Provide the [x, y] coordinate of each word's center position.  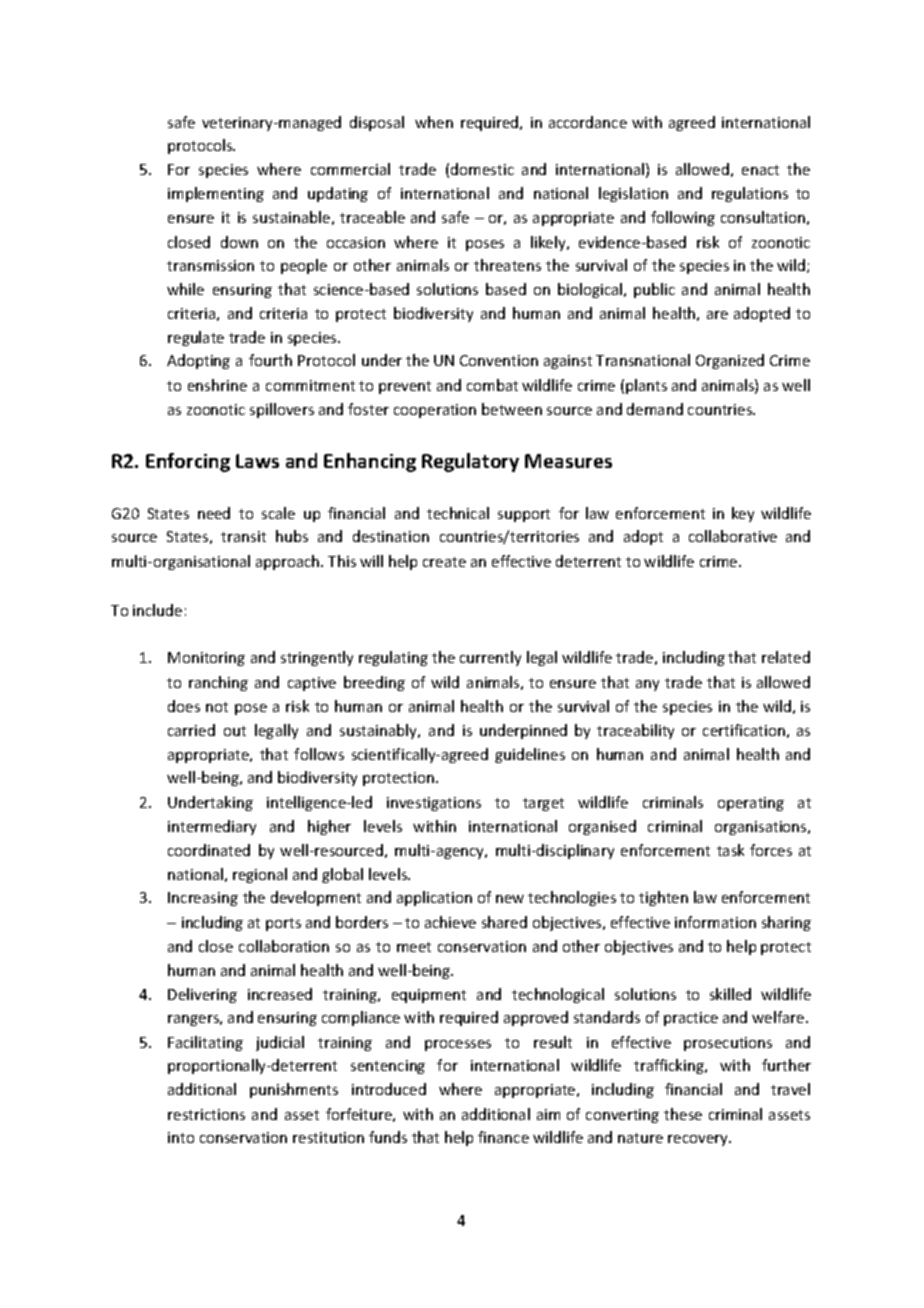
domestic [482, 169]
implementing [216, 194]
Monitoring [206, 659]
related [786, 657]
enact [760, 170]
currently [490, 658]
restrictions [206, 1114]
